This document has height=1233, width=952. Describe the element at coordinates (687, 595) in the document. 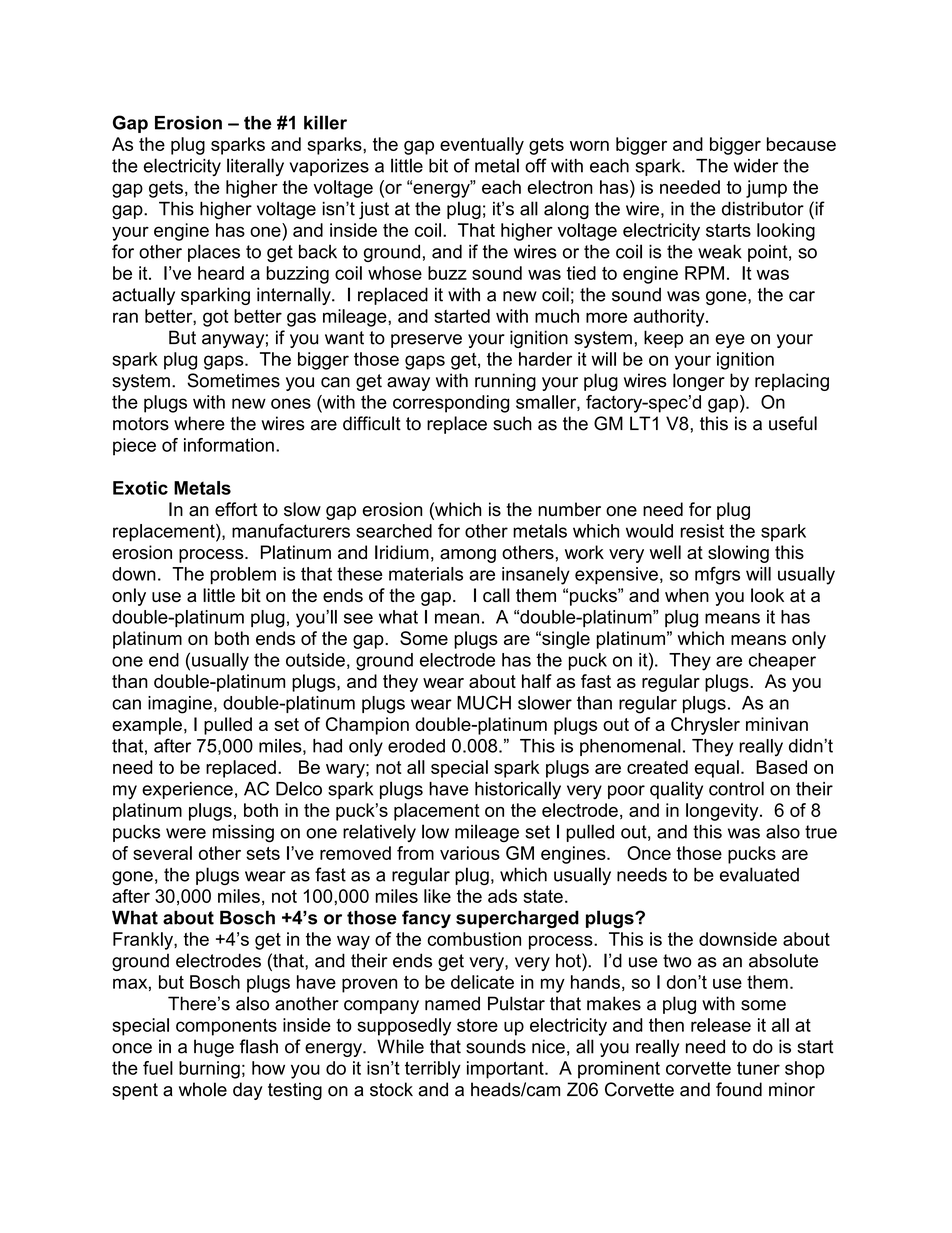

I see `when` at that location.
